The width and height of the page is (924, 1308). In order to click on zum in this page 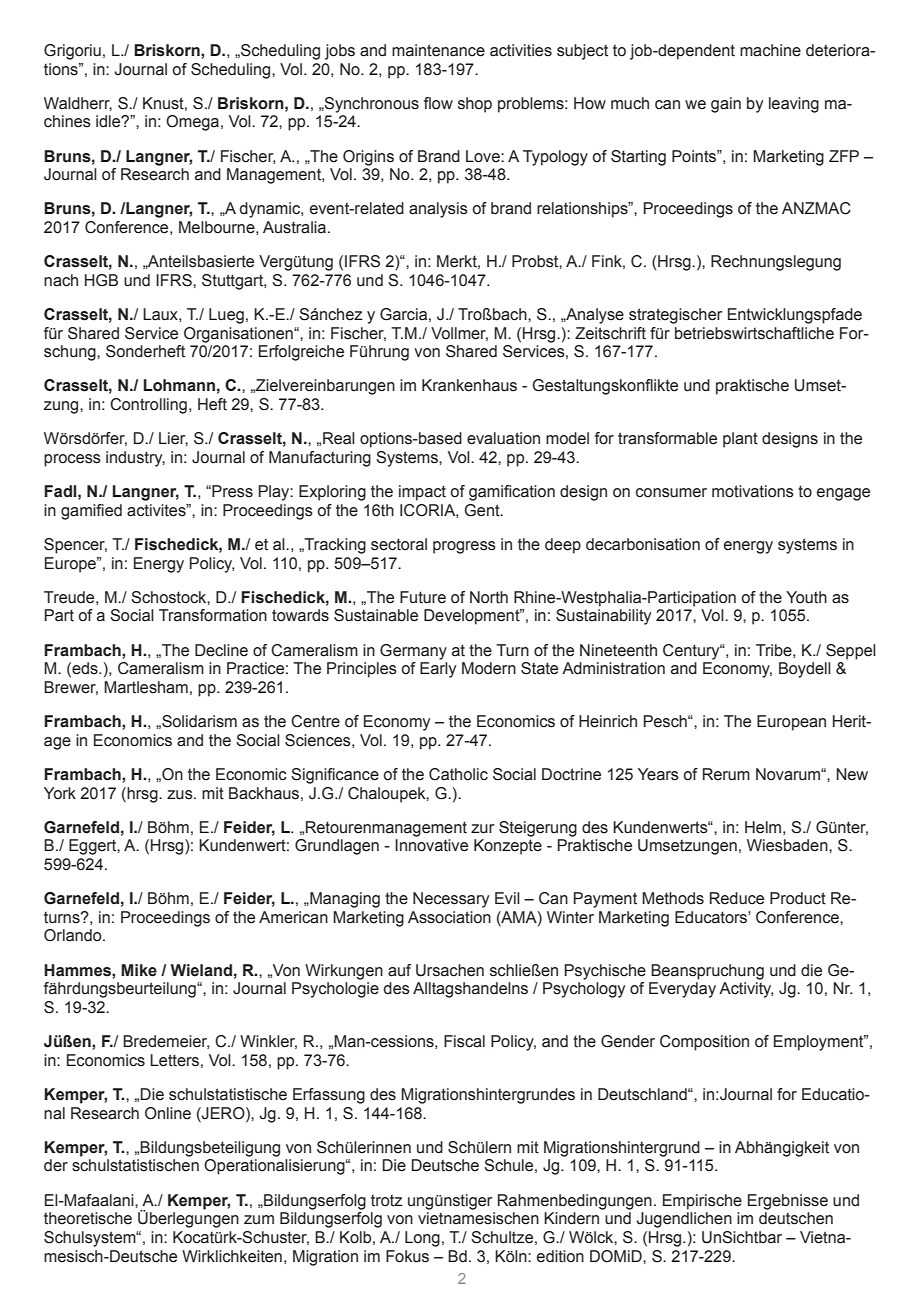, I will do `click(259, 1220)`.
